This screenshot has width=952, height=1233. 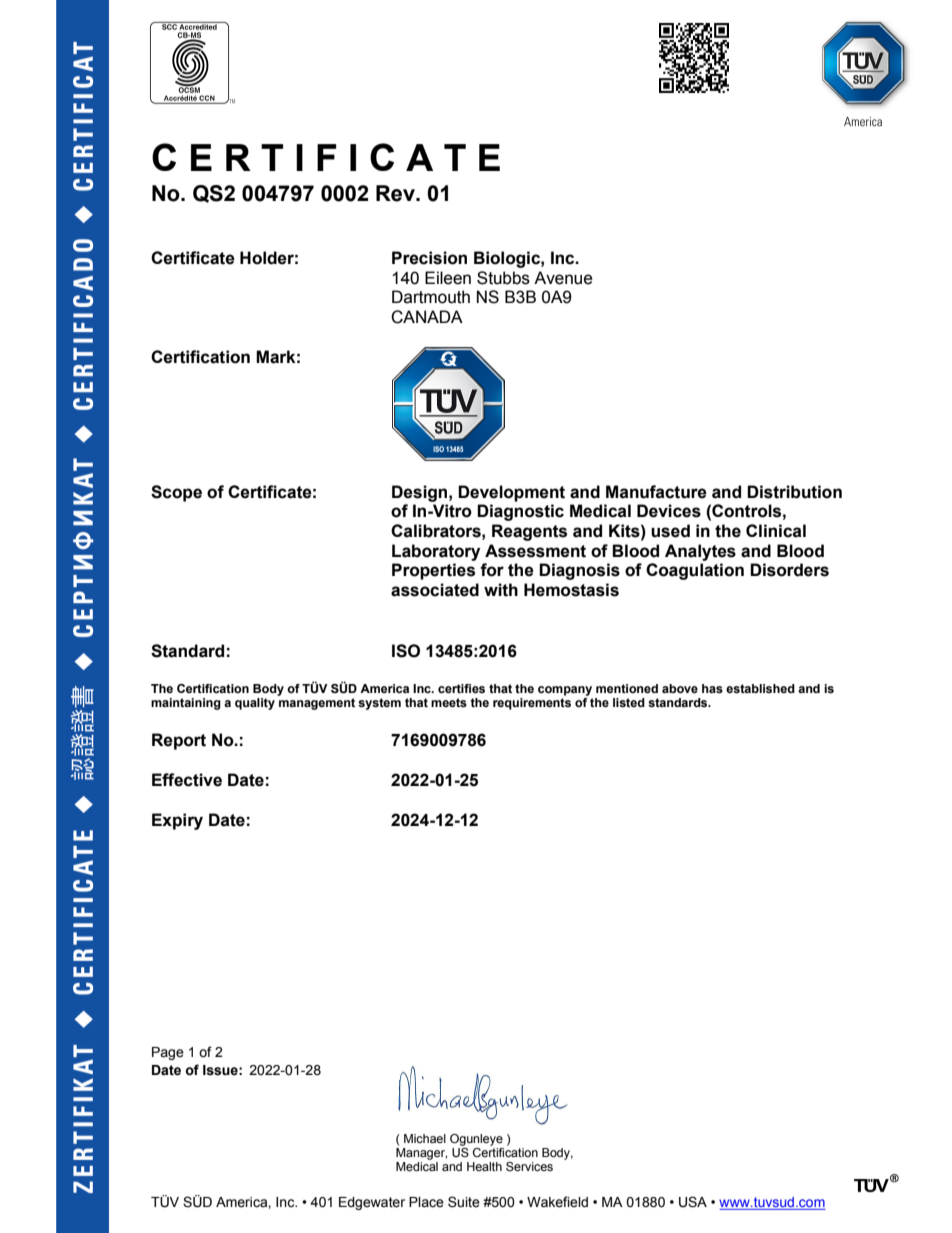 What do you see at coordinates (712, 688) in the screenshot?
I see `has` at bounding box center [712, 688].
